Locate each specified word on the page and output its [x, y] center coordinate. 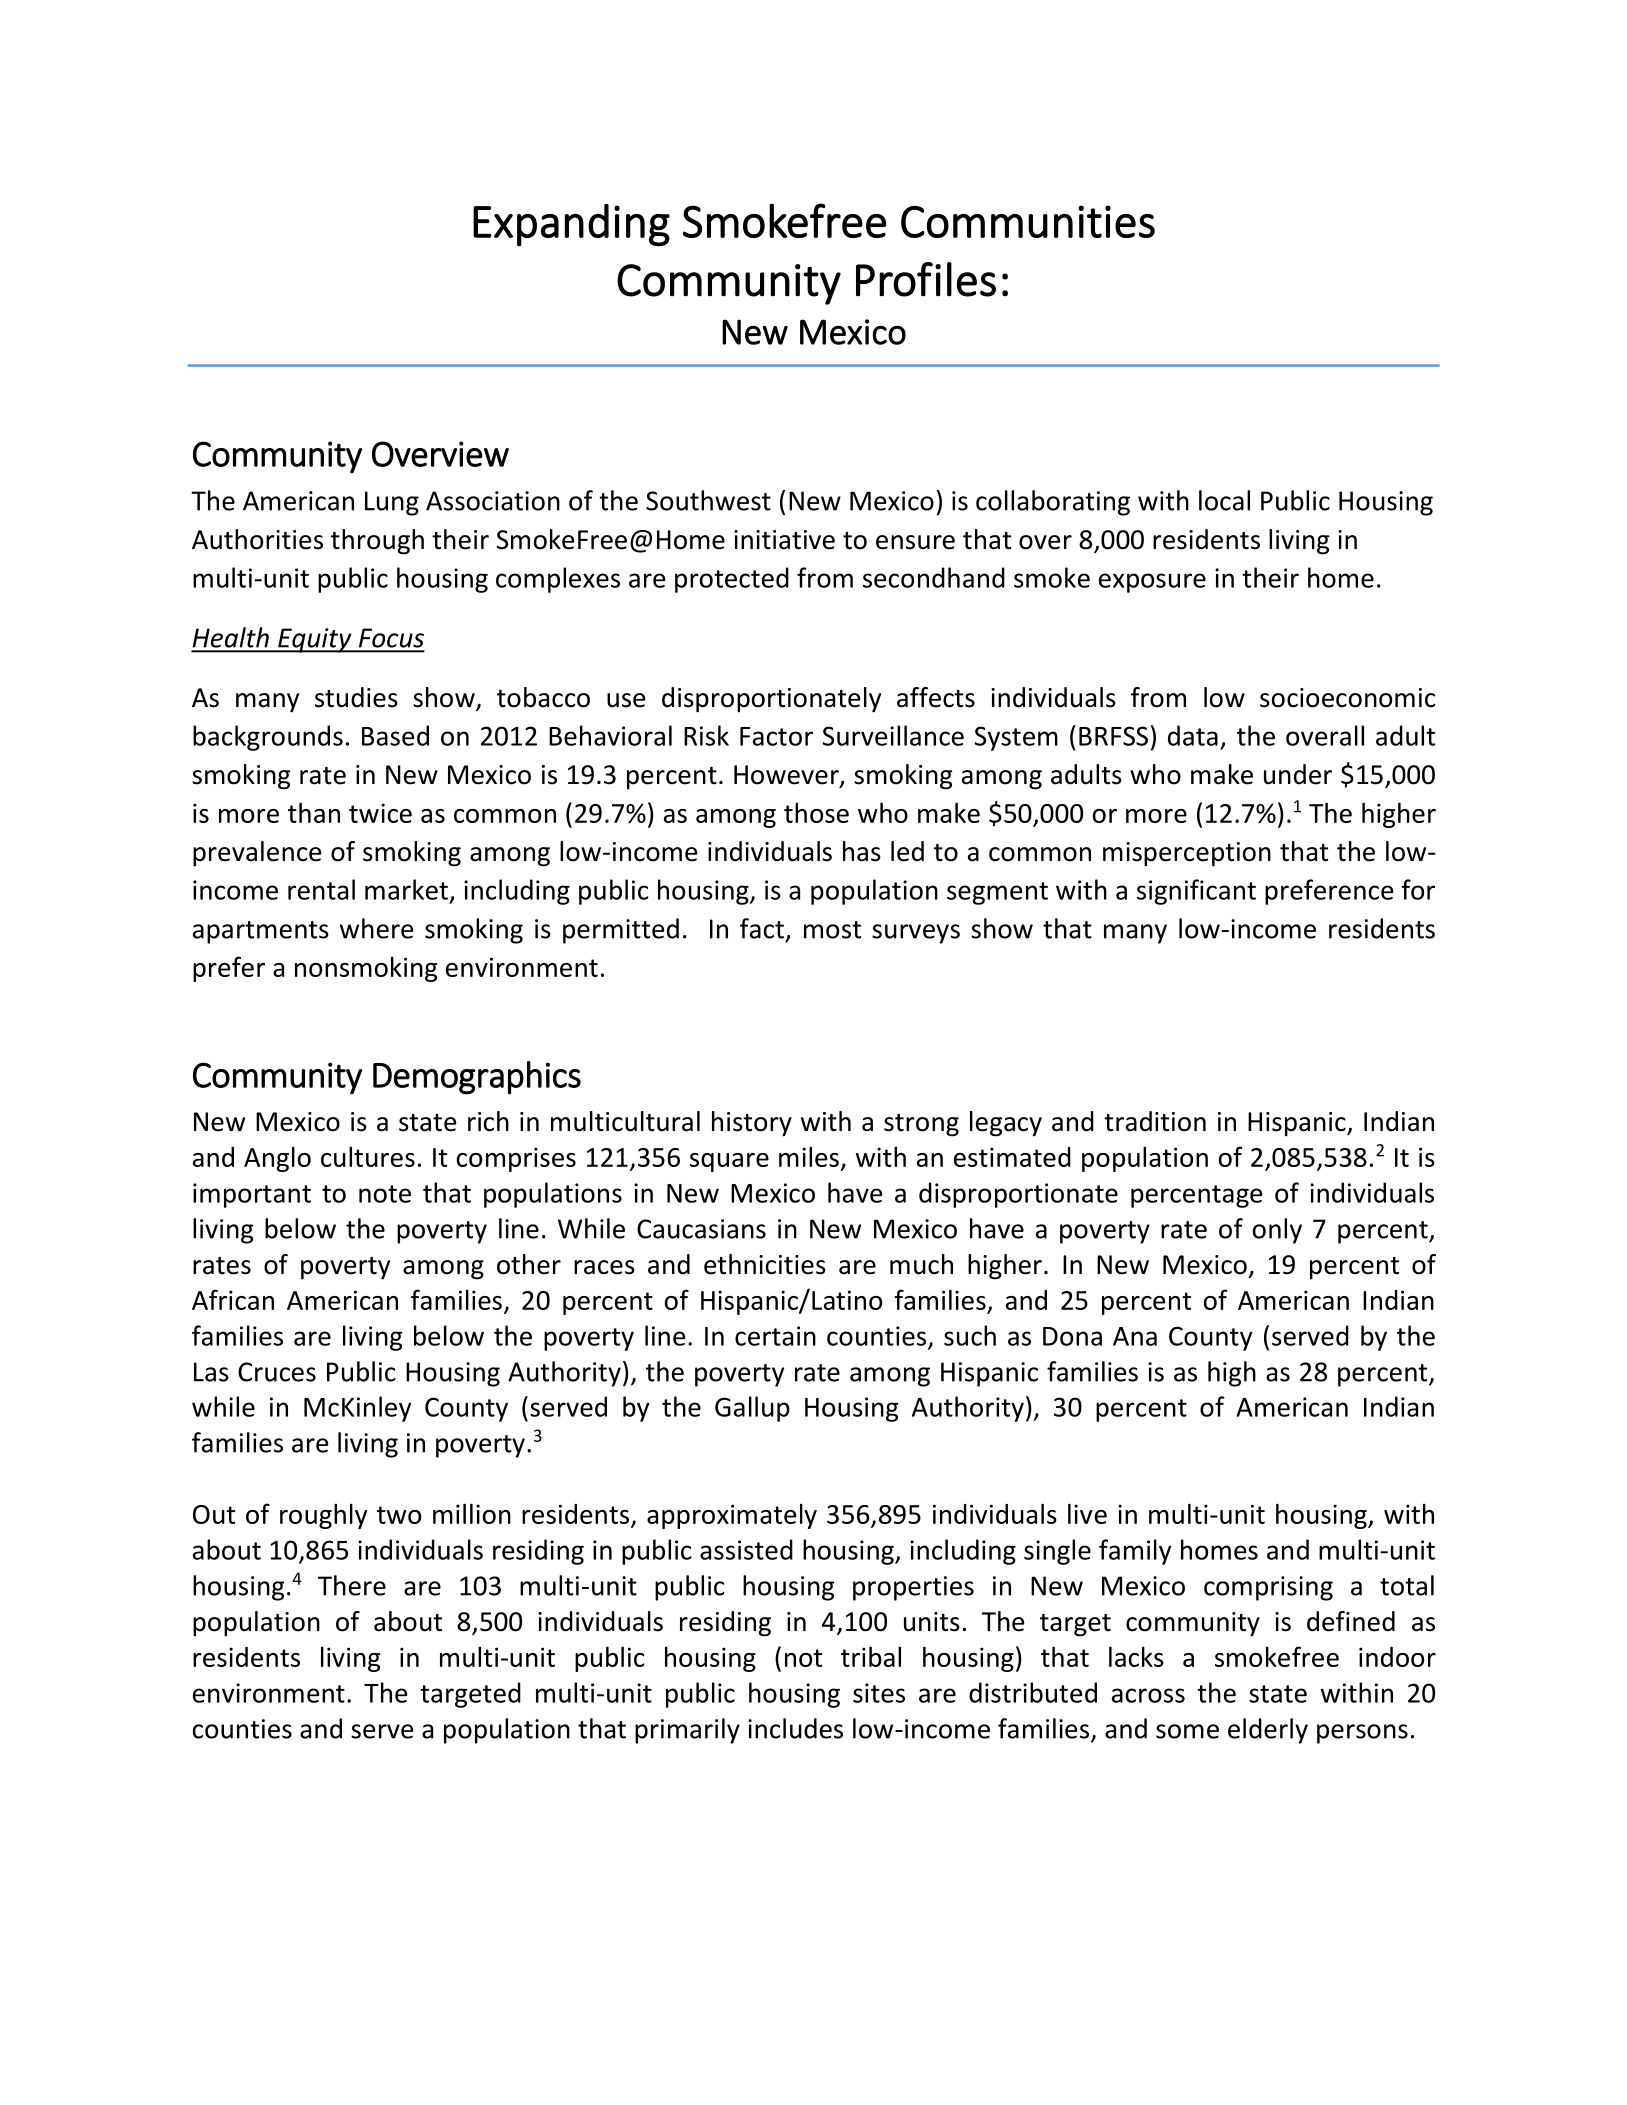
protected [732, 580]
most [832, 930]
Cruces [277, 1372]
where [377, 928]
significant [1196, 892]
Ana [1135, 1336]
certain [775, 1336]
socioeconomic [1348, 698]
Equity [315, 640]
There [352, 1585]
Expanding [571, 225]
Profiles [926, 279]
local [1224, 500]
